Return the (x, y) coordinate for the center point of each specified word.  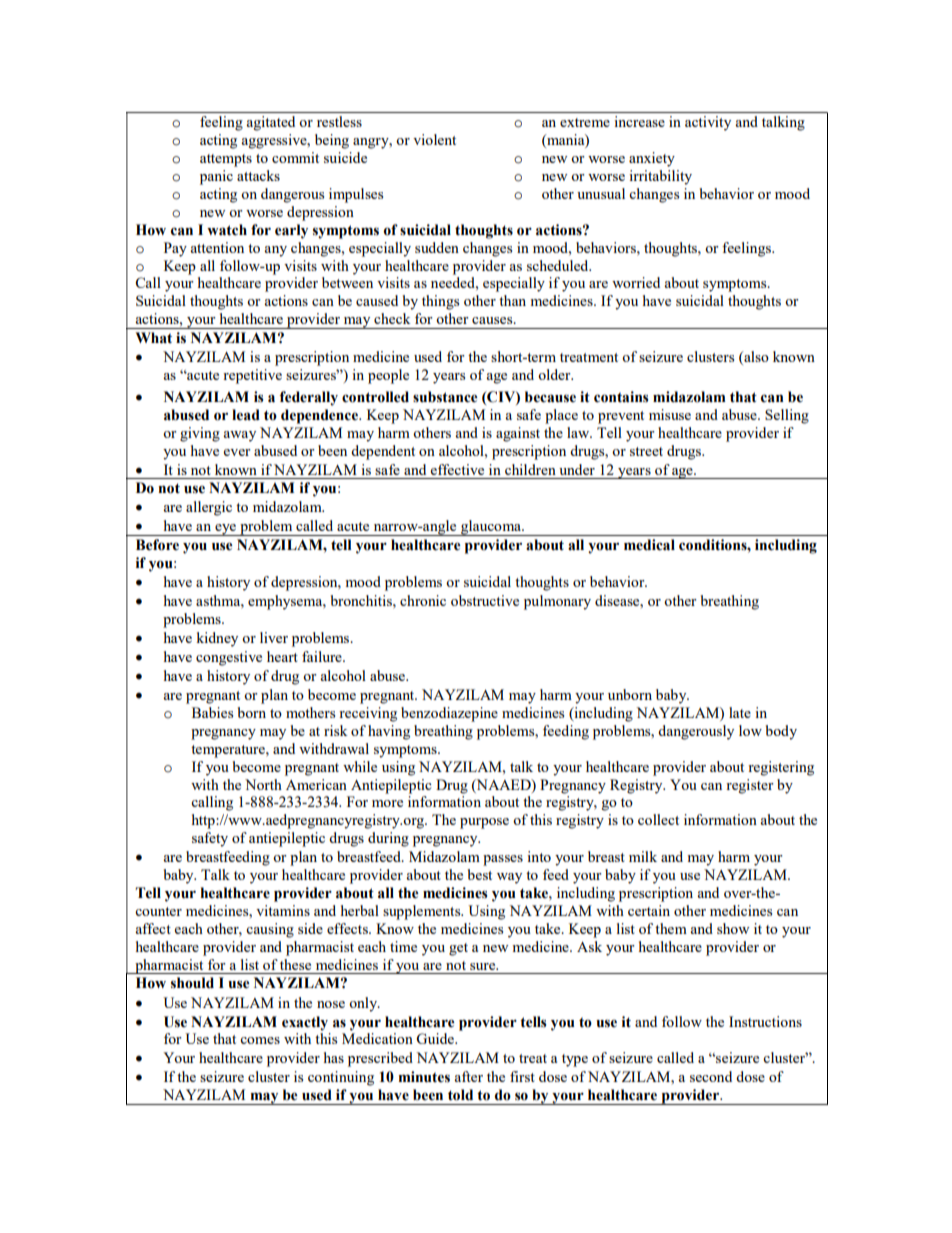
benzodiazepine (449, 714)
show (733, 928)
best (480, 874)
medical (649, 545)
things (440, 302)
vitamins (283, 910)
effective (457, 469)
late (740, 712)
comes (260, 1040)
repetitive (252, 376)
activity (708, 123)
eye (225, 530)
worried (636, 282)
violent (434, 139)
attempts (226, 160)
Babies (212, 712)
